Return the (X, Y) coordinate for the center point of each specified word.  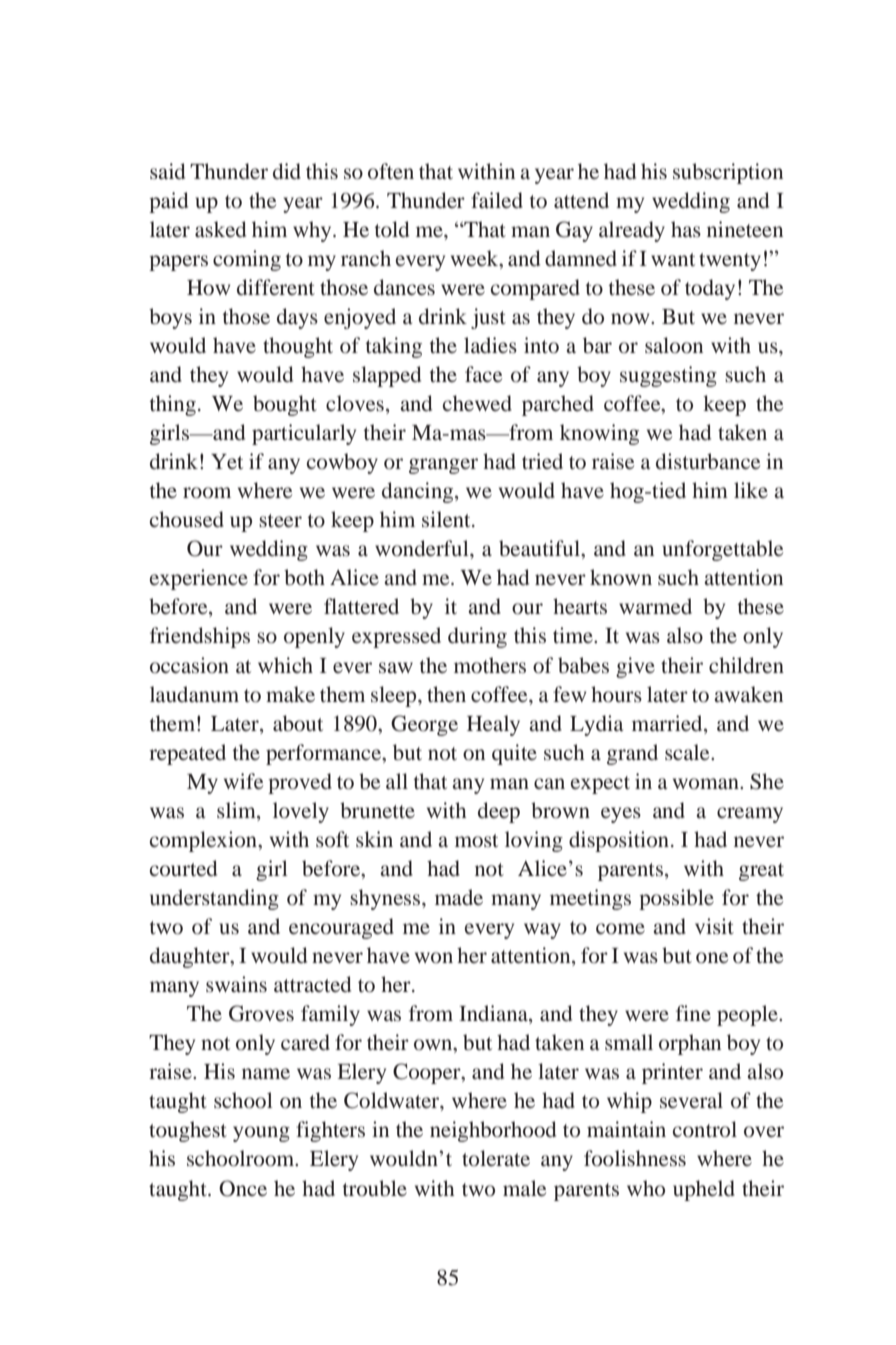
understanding (214, 899)
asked (220, 229)
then (446, 694)
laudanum (194, 694)
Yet (227, 461)
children (746, 665)
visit (714, 926)
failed (497, 200)
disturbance (708, 461)
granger (443, 466)
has (686, 229)
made (459, 897)
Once (243, 1188)
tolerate (496, 1158)
